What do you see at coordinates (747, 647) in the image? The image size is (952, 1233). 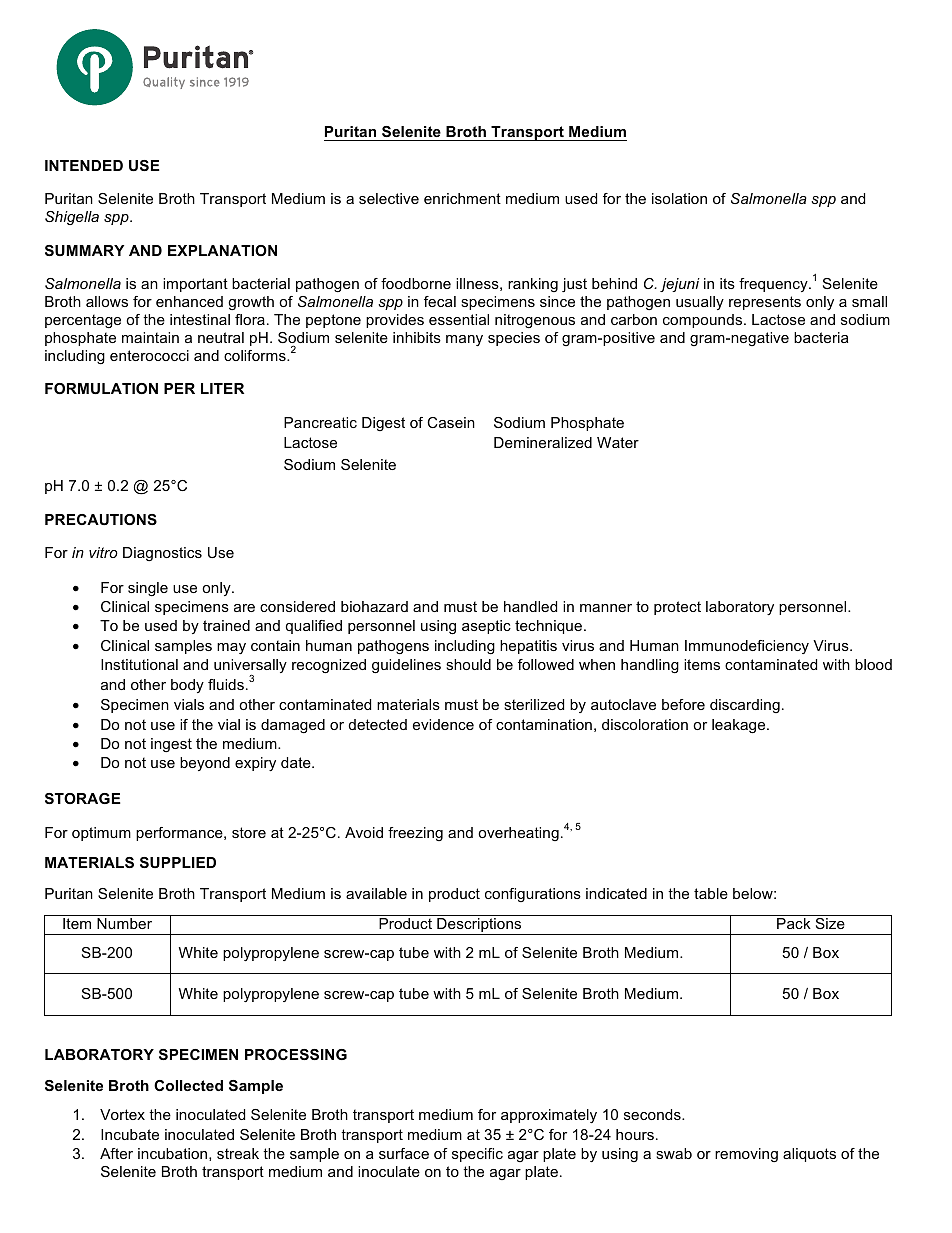 I see `Immunodeficiency` at bounding box center [747, 647].
